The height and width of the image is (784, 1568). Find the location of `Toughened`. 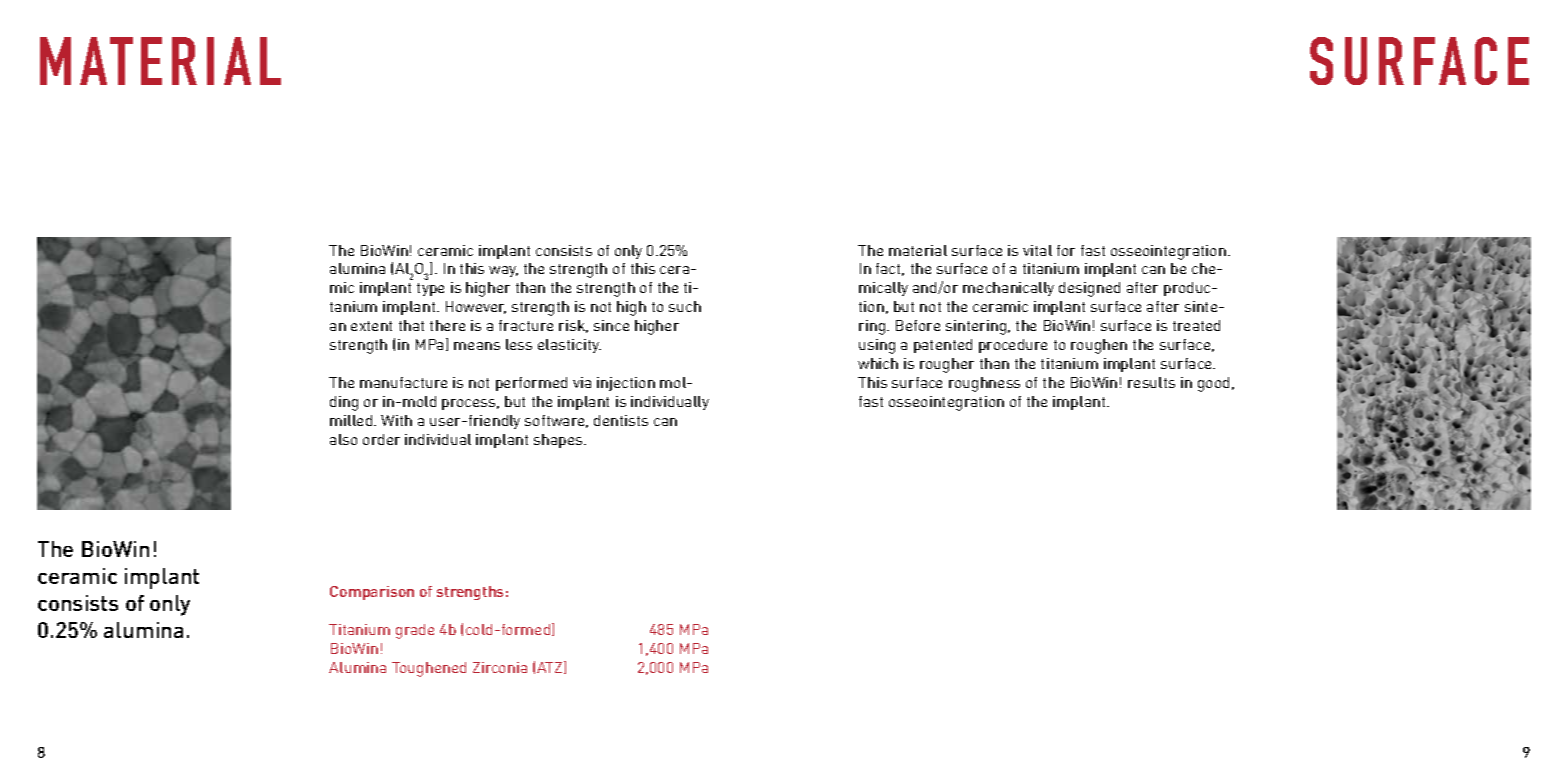

Toughened is located at coordinates (429, 669).
